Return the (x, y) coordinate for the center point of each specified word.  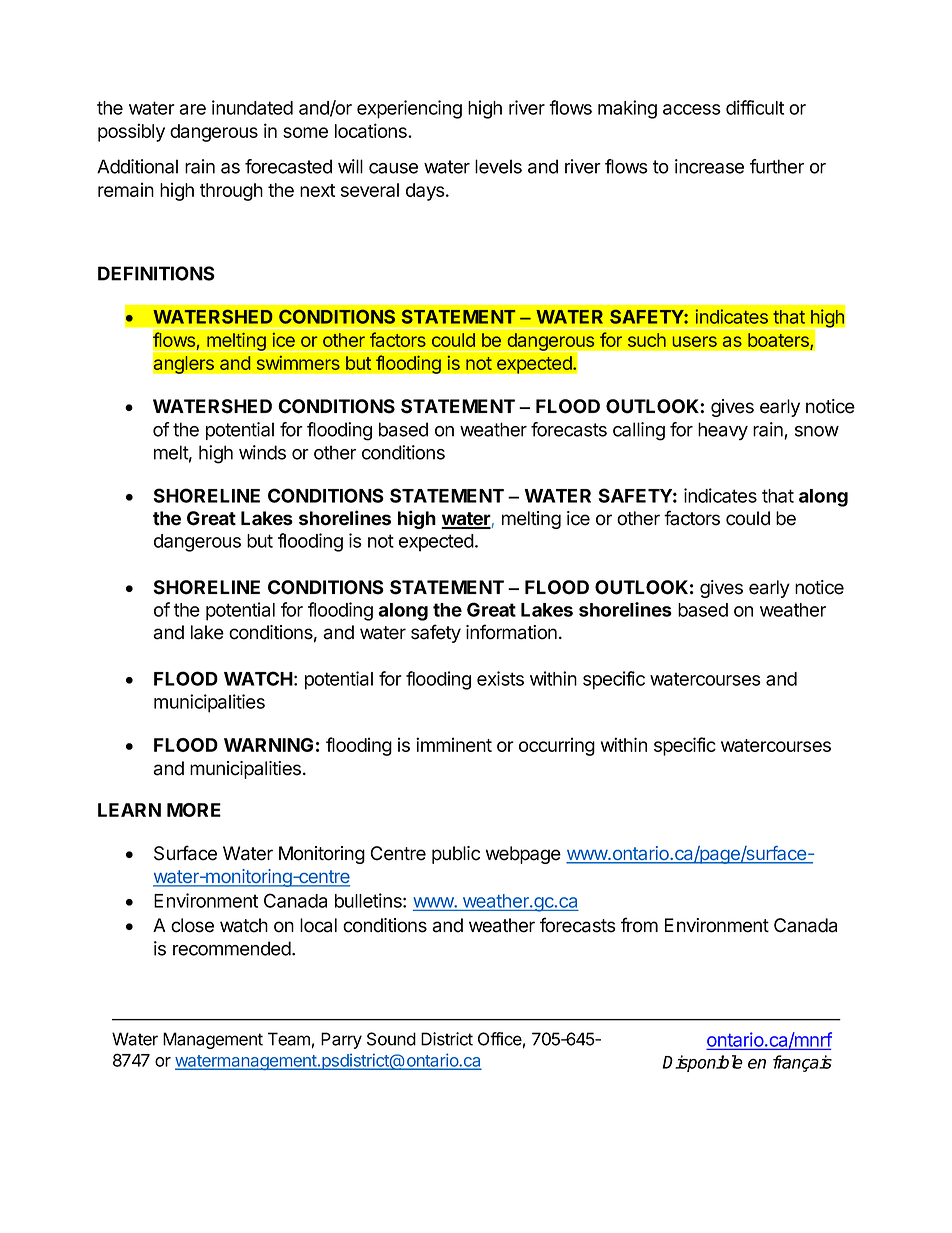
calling (639, 431)
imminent (454, 744)
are (192, 109)
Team (289, 1039)
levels (498, 166)
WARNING (268, 745)
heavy (723, 431)
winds (262, 452)
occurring (557, 746)
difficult (755, 107)
